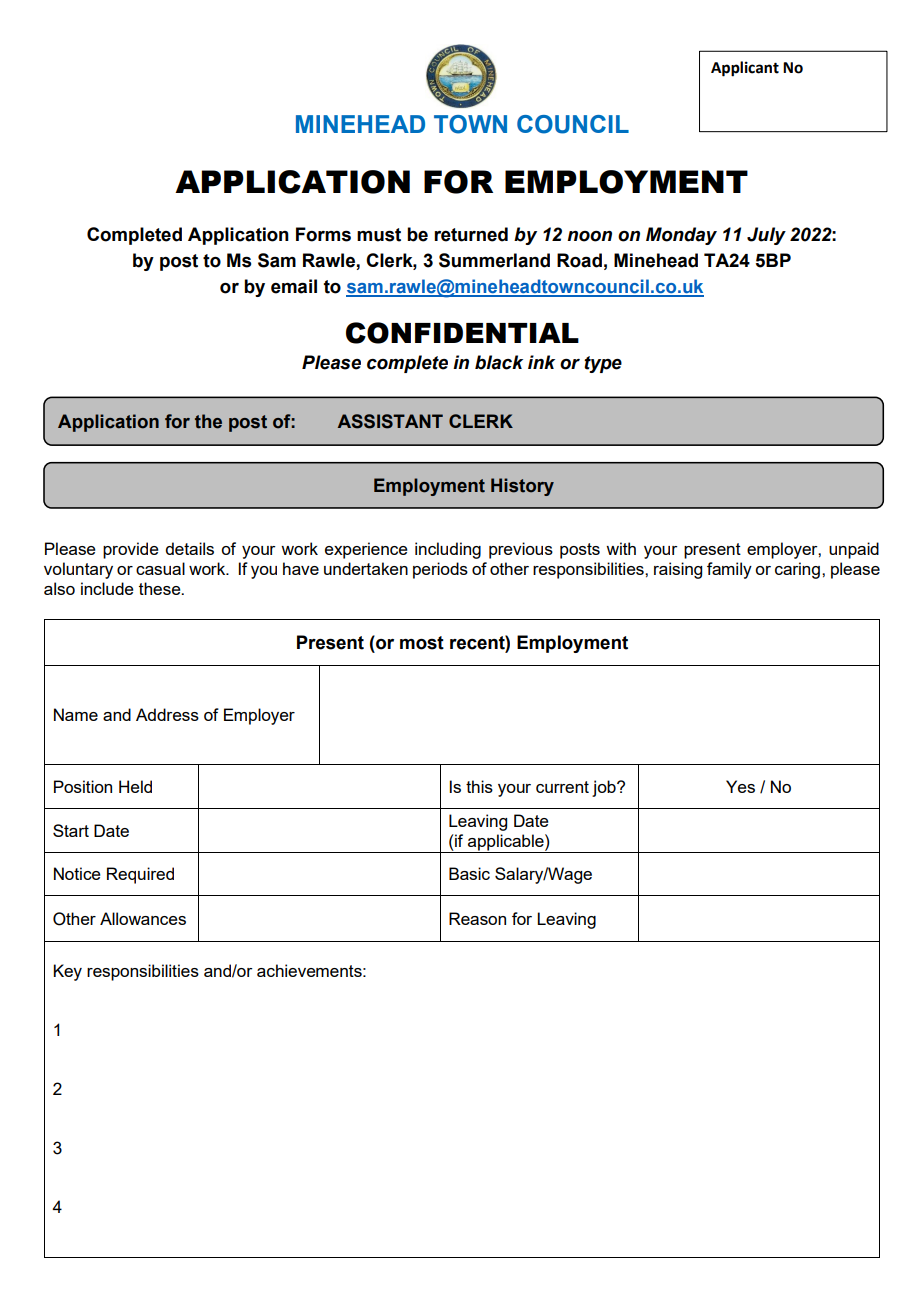 The height and width of the page is (1308, 924). What do you see at coordinates (390, 421) in the page?
I see `ASSISTANT` at bounding box center [390, 421].
